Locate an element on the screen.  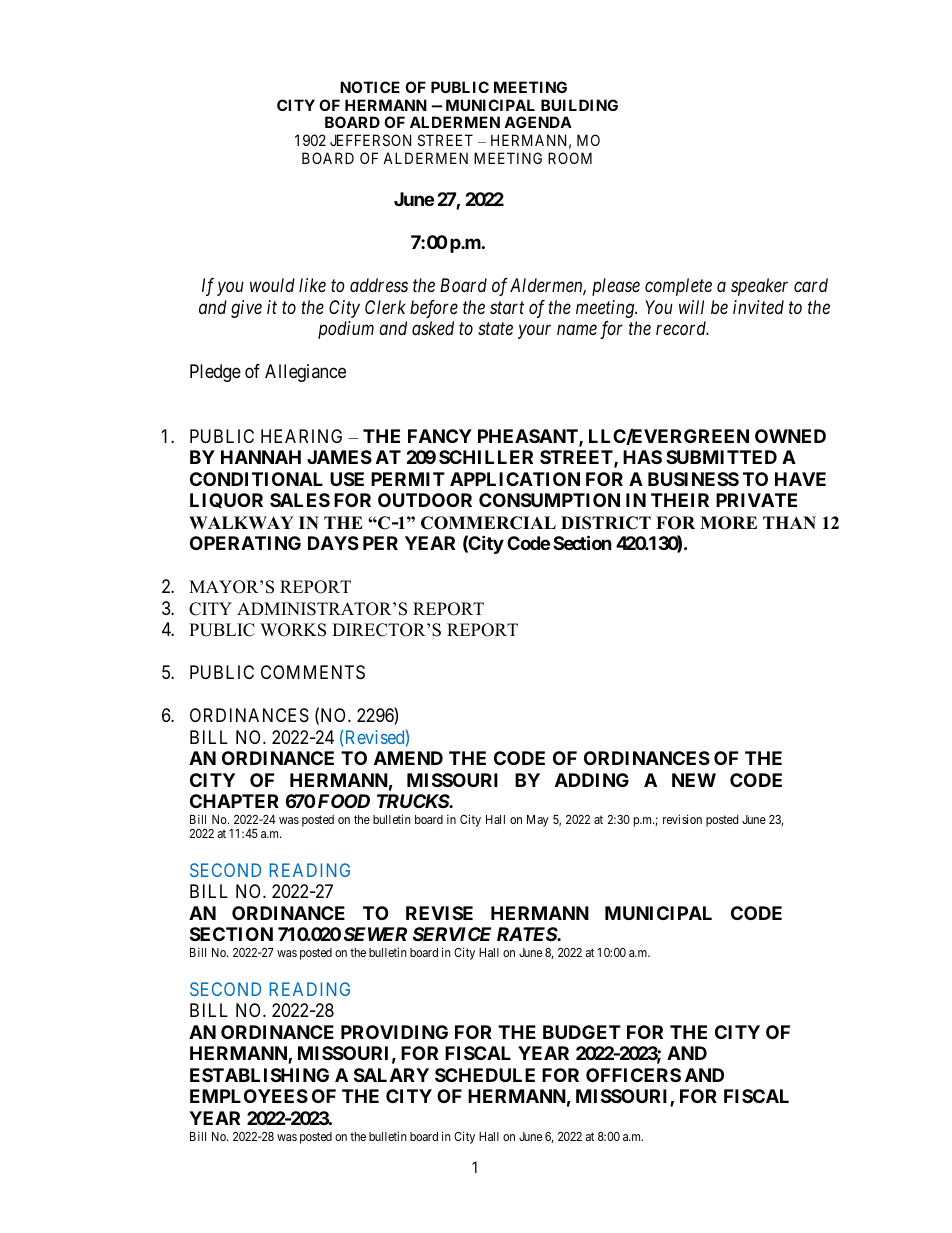
revision is located at coordinates (682, 819).
